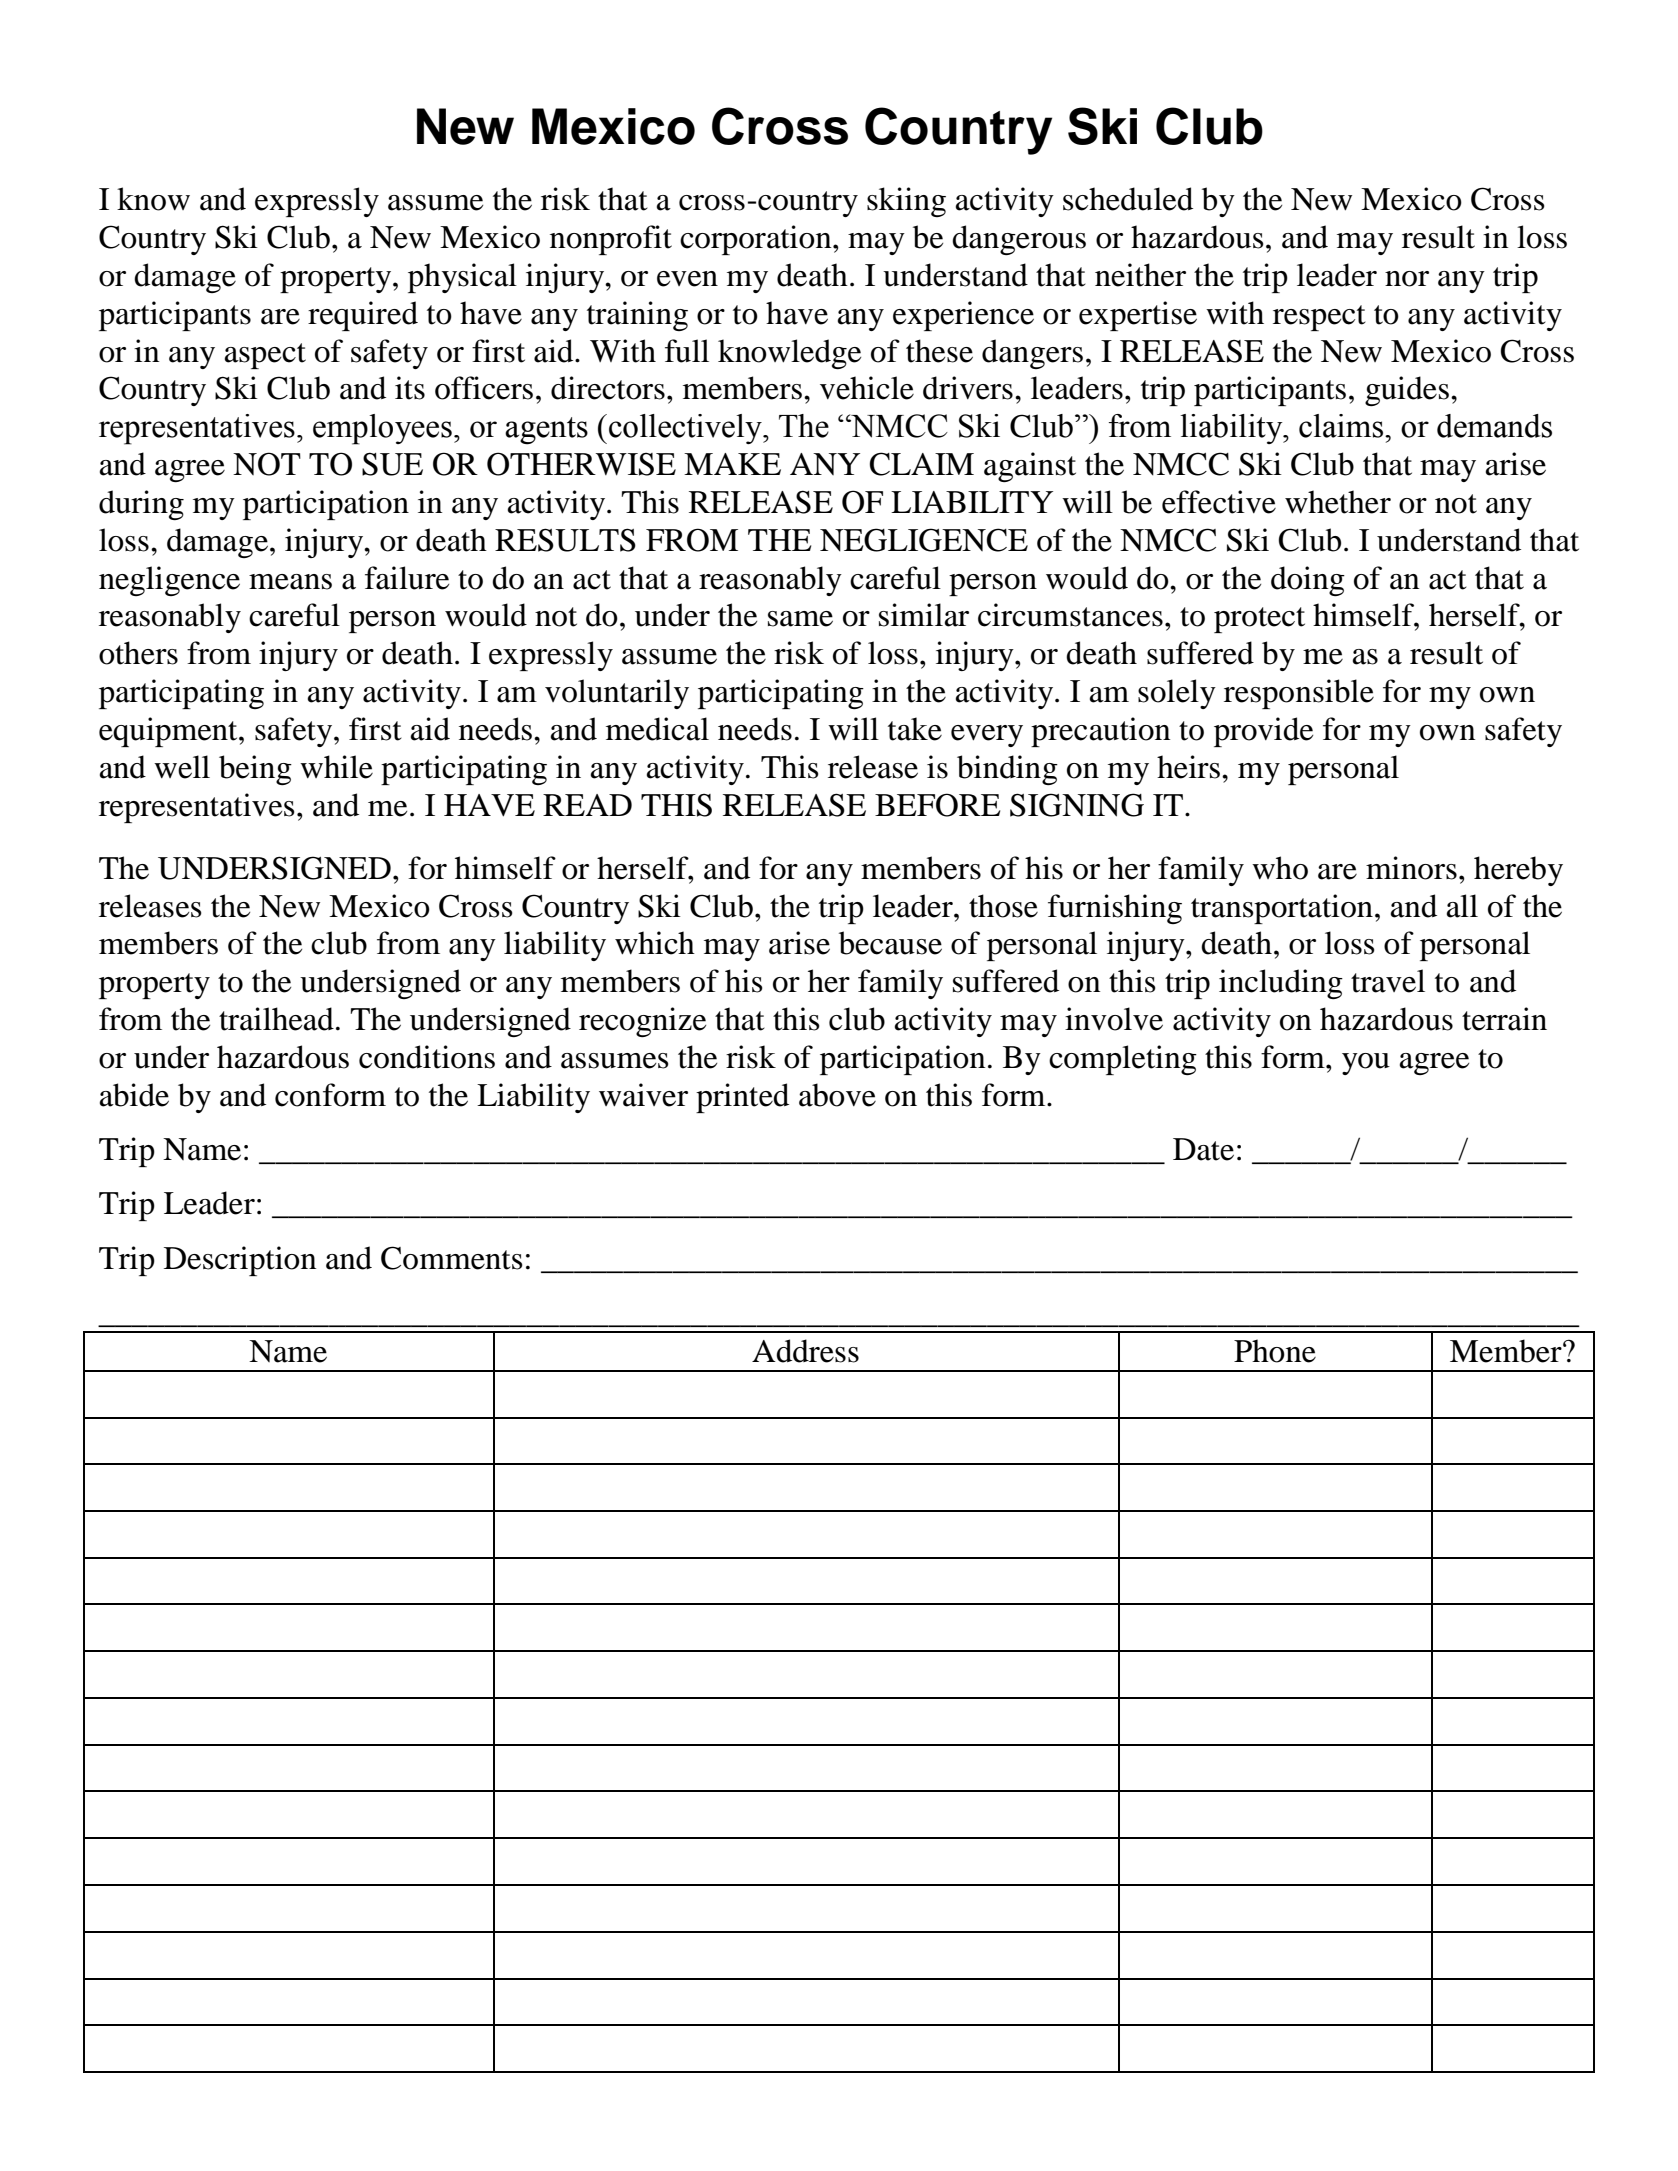 This screenshot has height=2171, width=1678. I want to click on respect, so click(1319, 318).
